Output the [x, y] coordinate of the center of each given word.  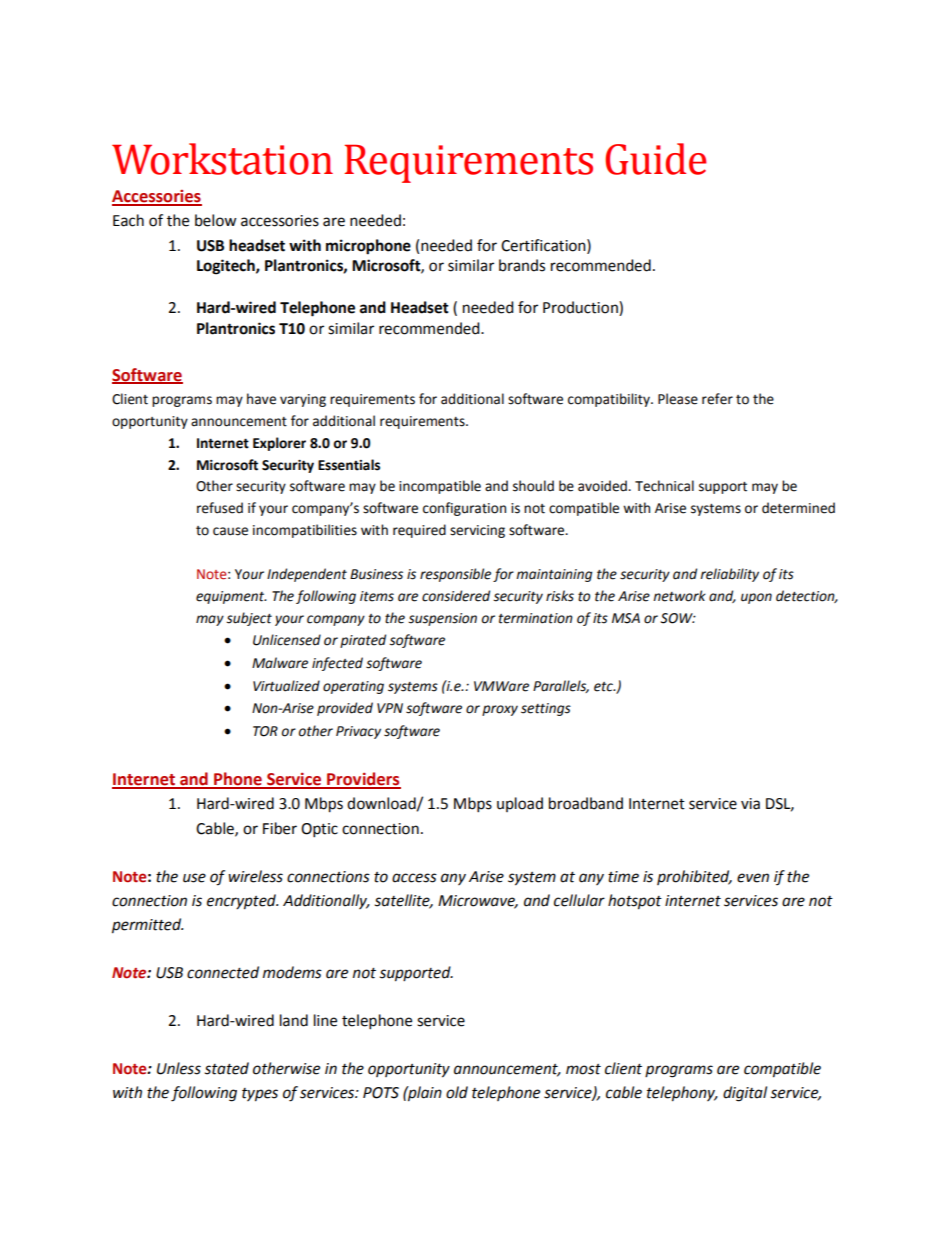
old [457, 1092]
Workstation [222, 159]
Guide [656, 159]
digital [745, 1094]
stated [227, 1068]
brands [522, 265]
